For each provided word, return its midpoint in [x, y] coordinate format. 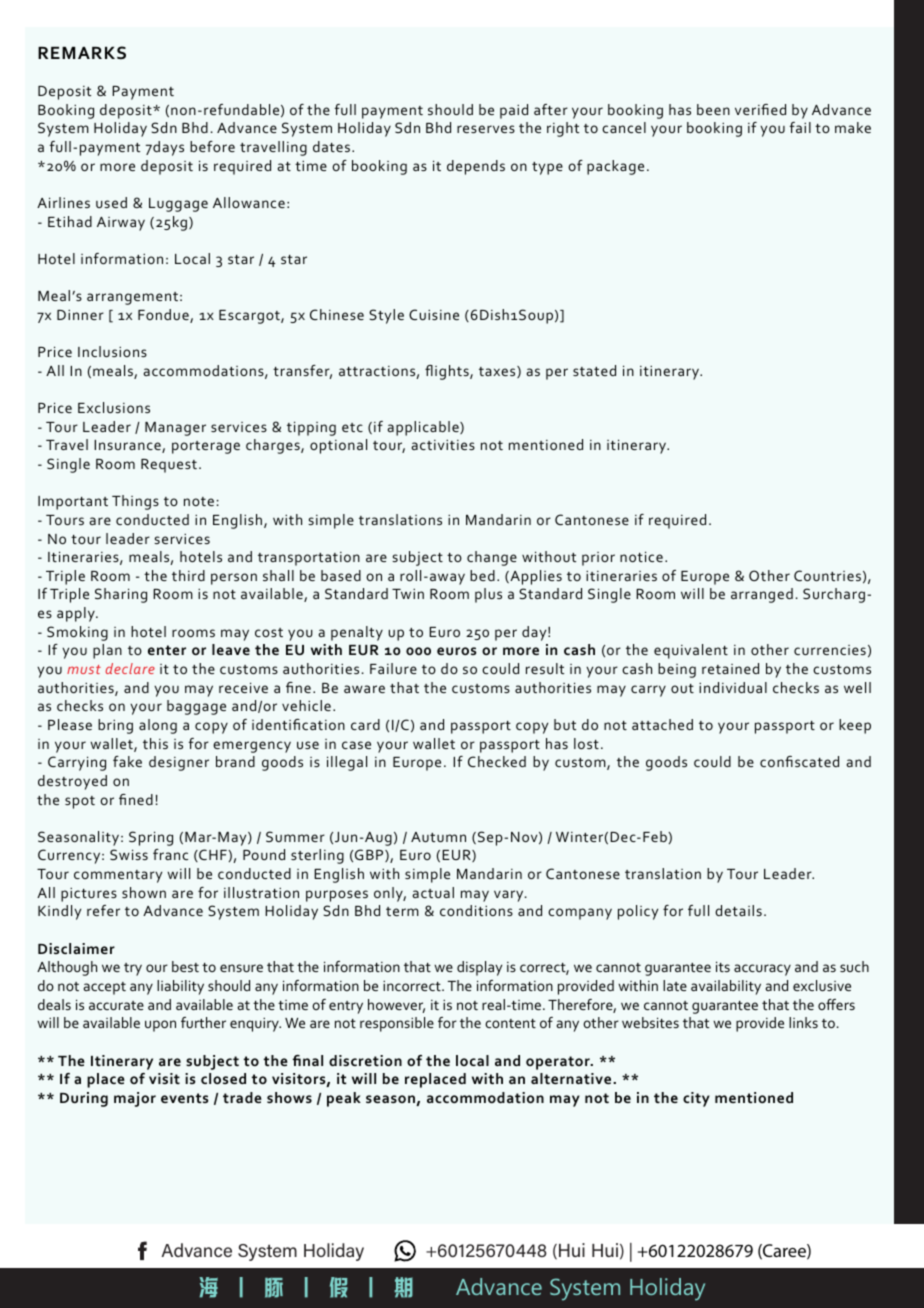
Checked [497, 761]
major [135, 1099]
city [696, 1099]
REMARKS [82, 52]
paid [514, 111]
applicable [424, 428]
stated [594, 370]
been [713, 109]
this [155, 743]
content [510, 1023]
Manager [175, 429]
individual [733, 687]
